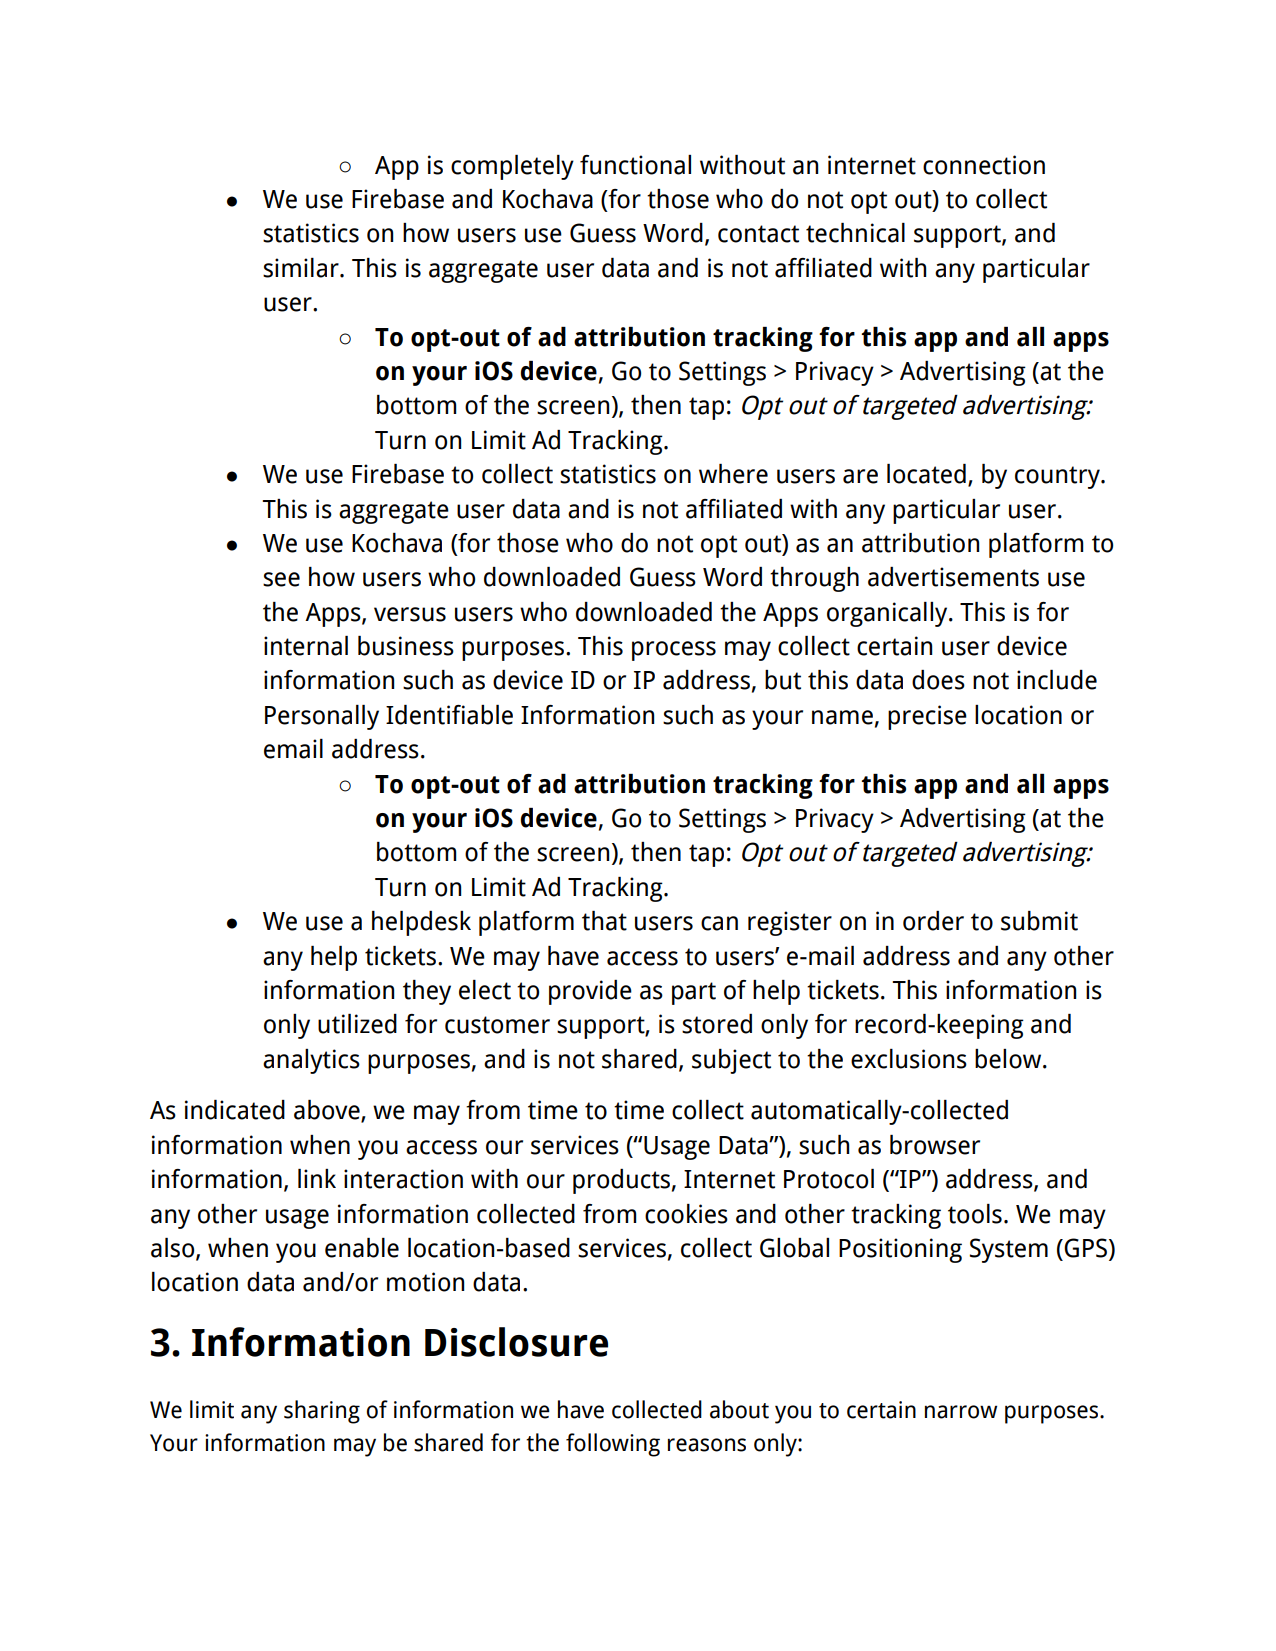 This screenshot has width=1276, height=1651. I want to click on Personally, so click(322, 717).
